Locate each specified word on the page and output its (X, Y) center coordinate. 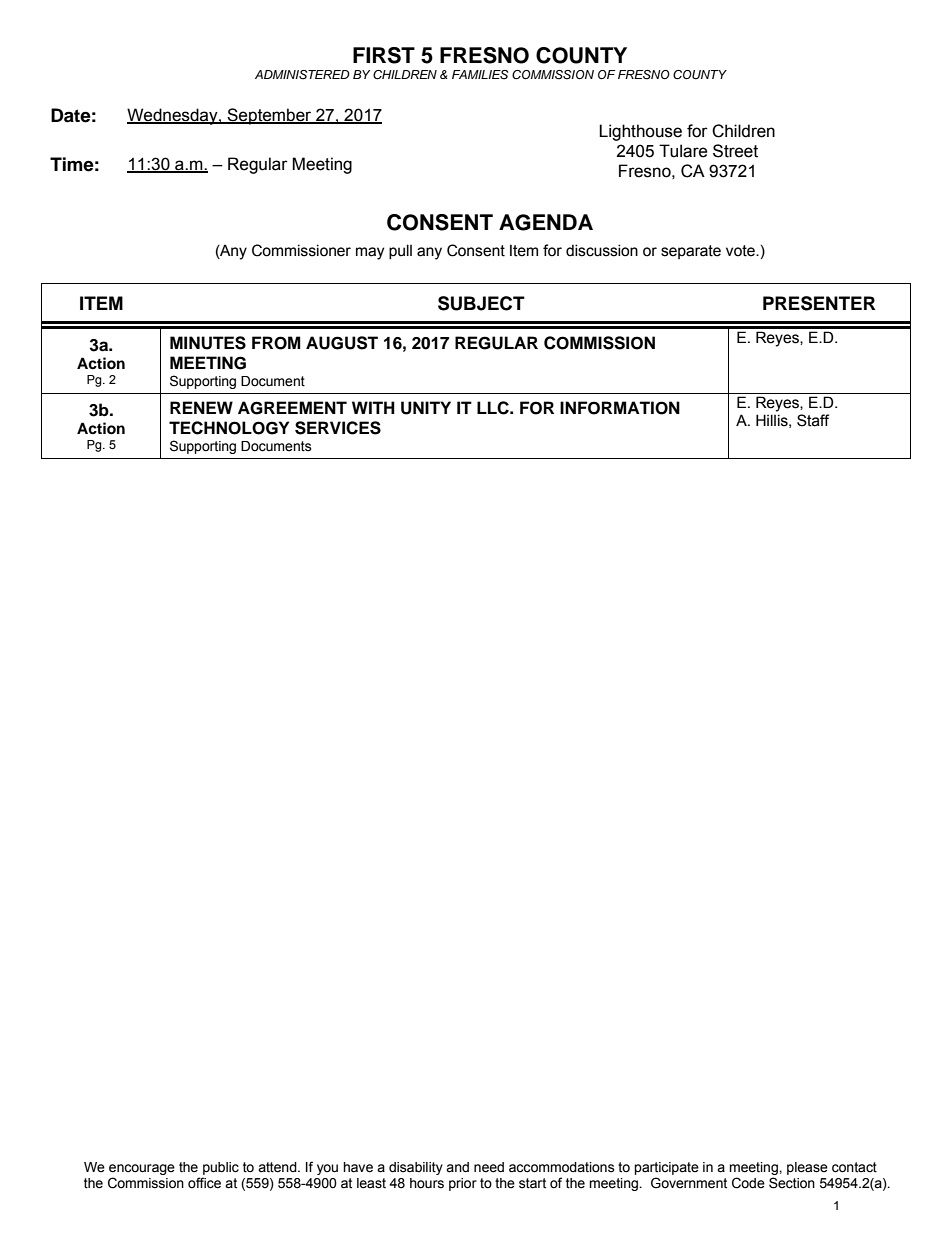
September (270, 116)
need (489, 1167)
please (807, 1168)
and (457, 1167)
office (204, 1183)
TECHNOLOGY (229, 428)
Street (735, 151)
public (221, 1168)
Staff (813, 420)
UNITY (426, 408)
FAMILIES (480, 75)
